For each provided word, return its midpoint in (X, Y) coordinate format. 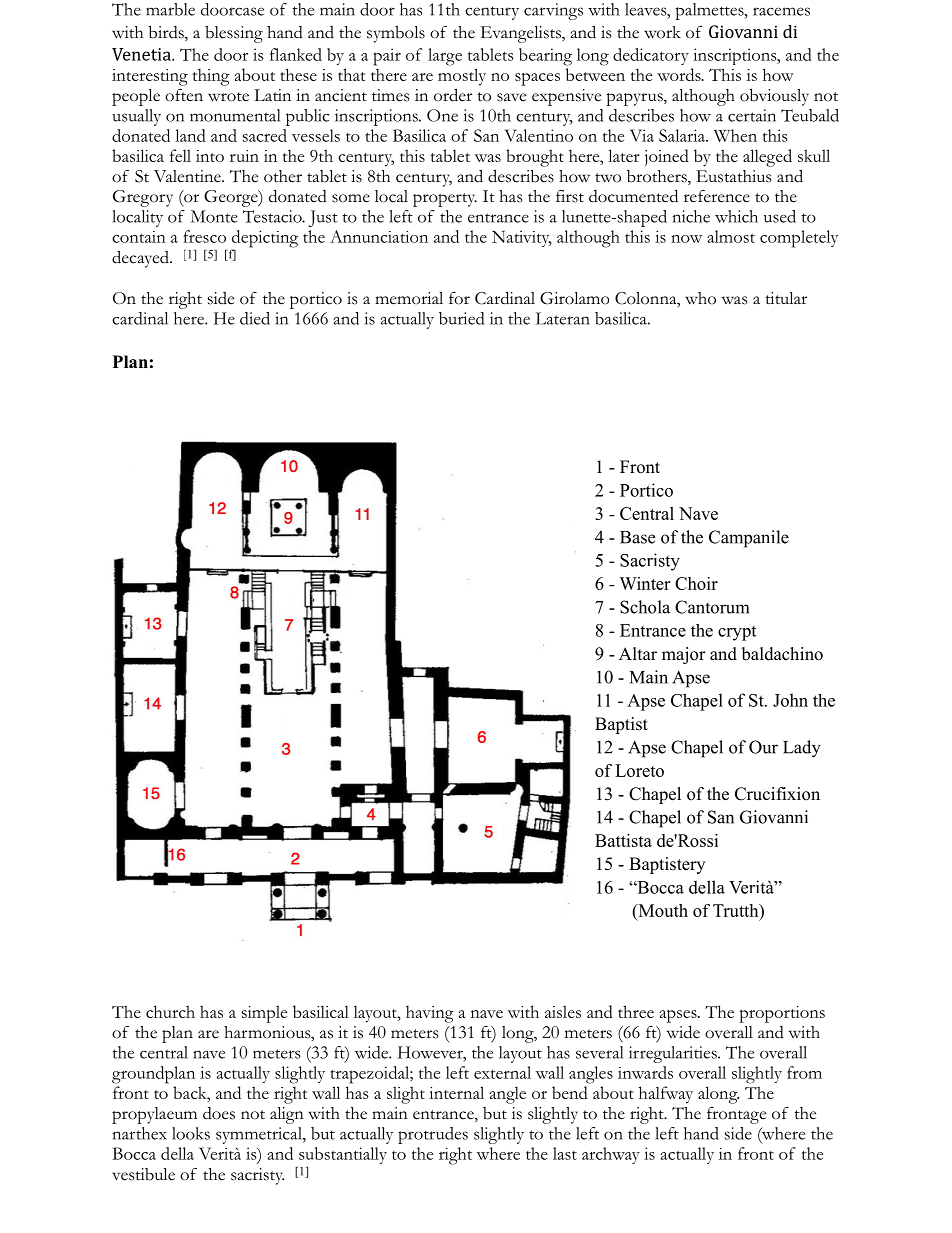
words (680, 74)
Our (763, 747)
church (170, 1011)
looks (191, 1133)
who (700, 298)
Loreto (639, 770)
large (445, 57)
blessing (234, 34)
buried (461, 318)
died (255, 318)
